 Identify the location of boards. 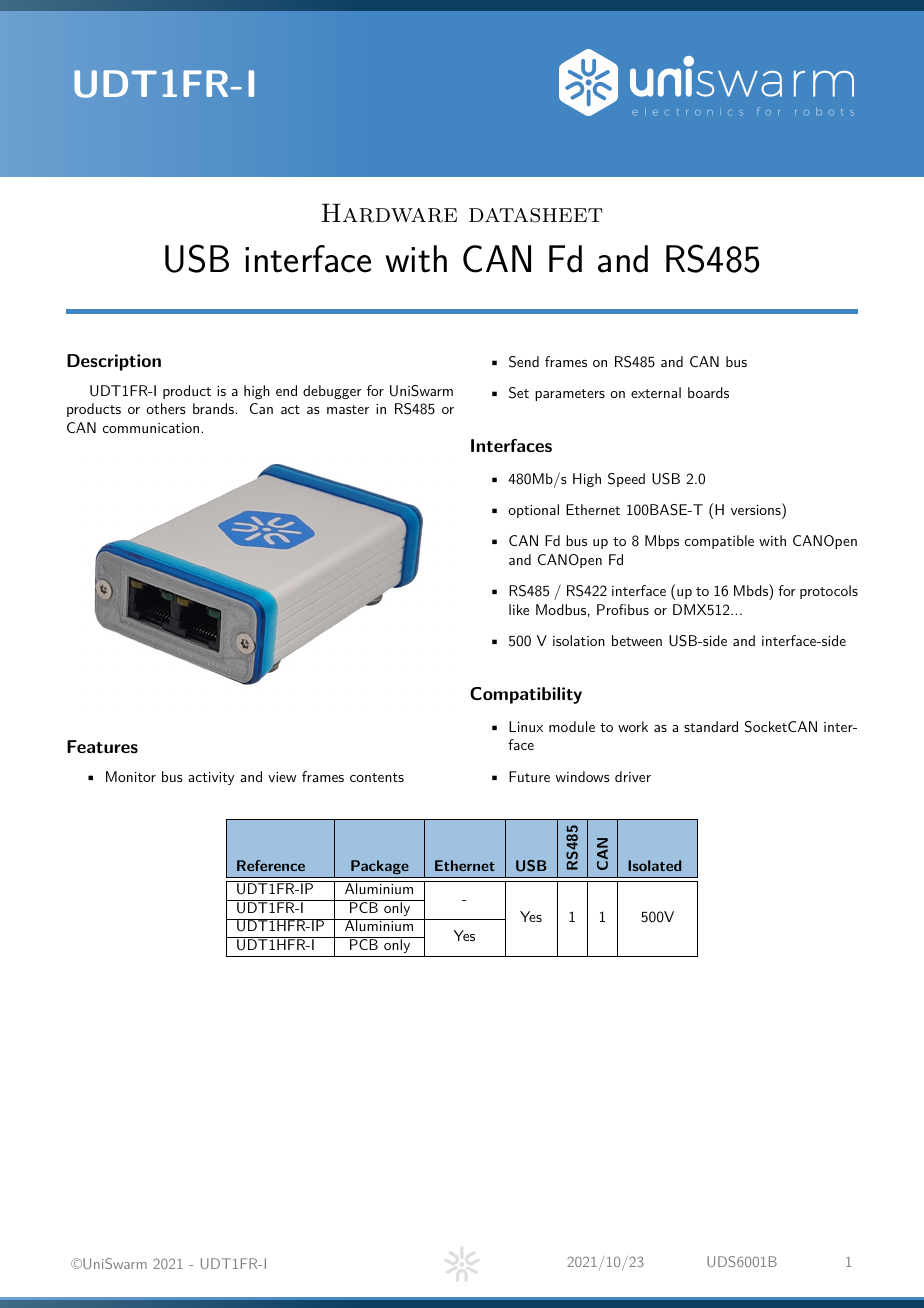
(708, 392).
